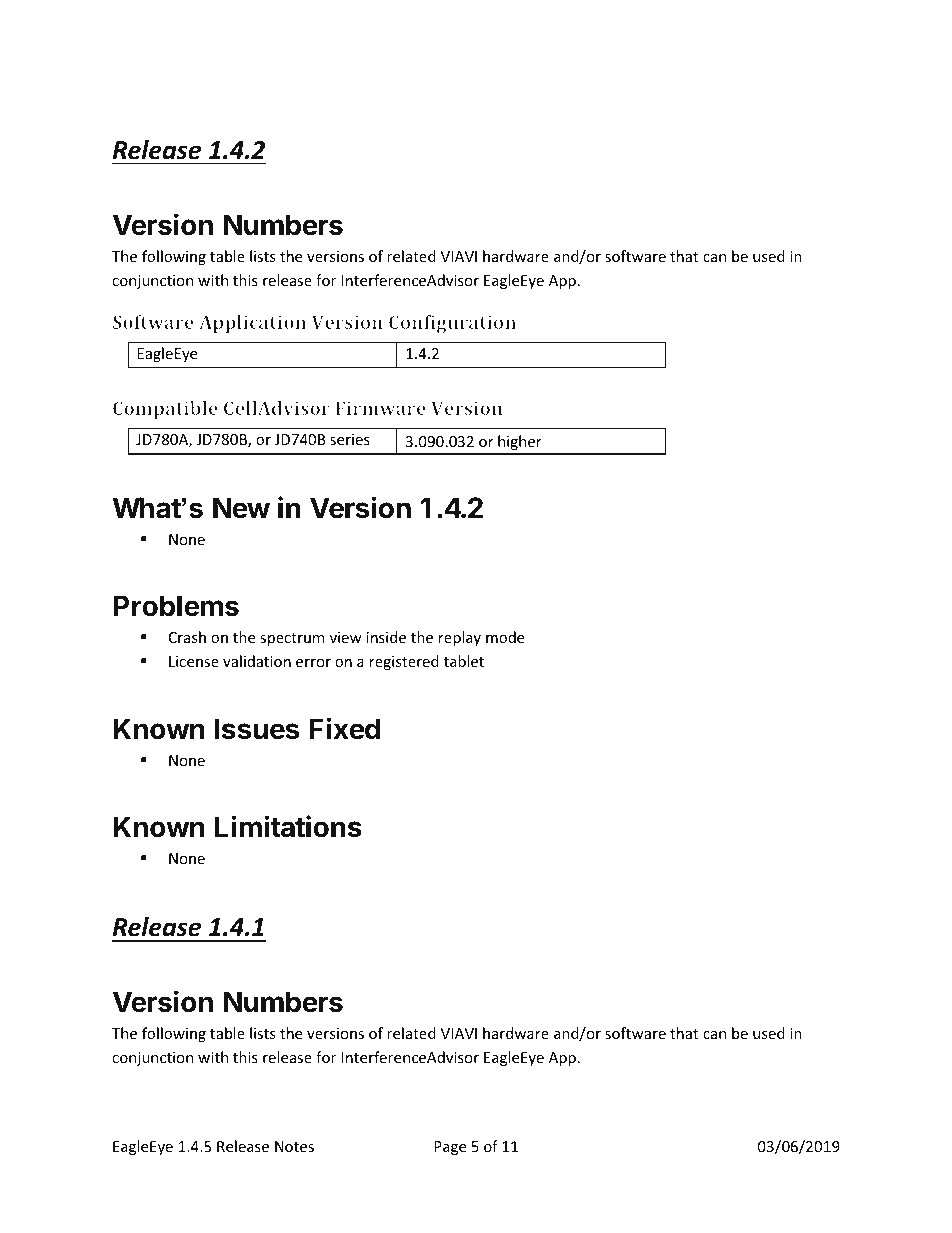 The height and width of the screenshot is (1233, 952). What do you see at coordinates (288, 826) in the screenshot?
I see `Limitations` at bounding box center [288, 826].
